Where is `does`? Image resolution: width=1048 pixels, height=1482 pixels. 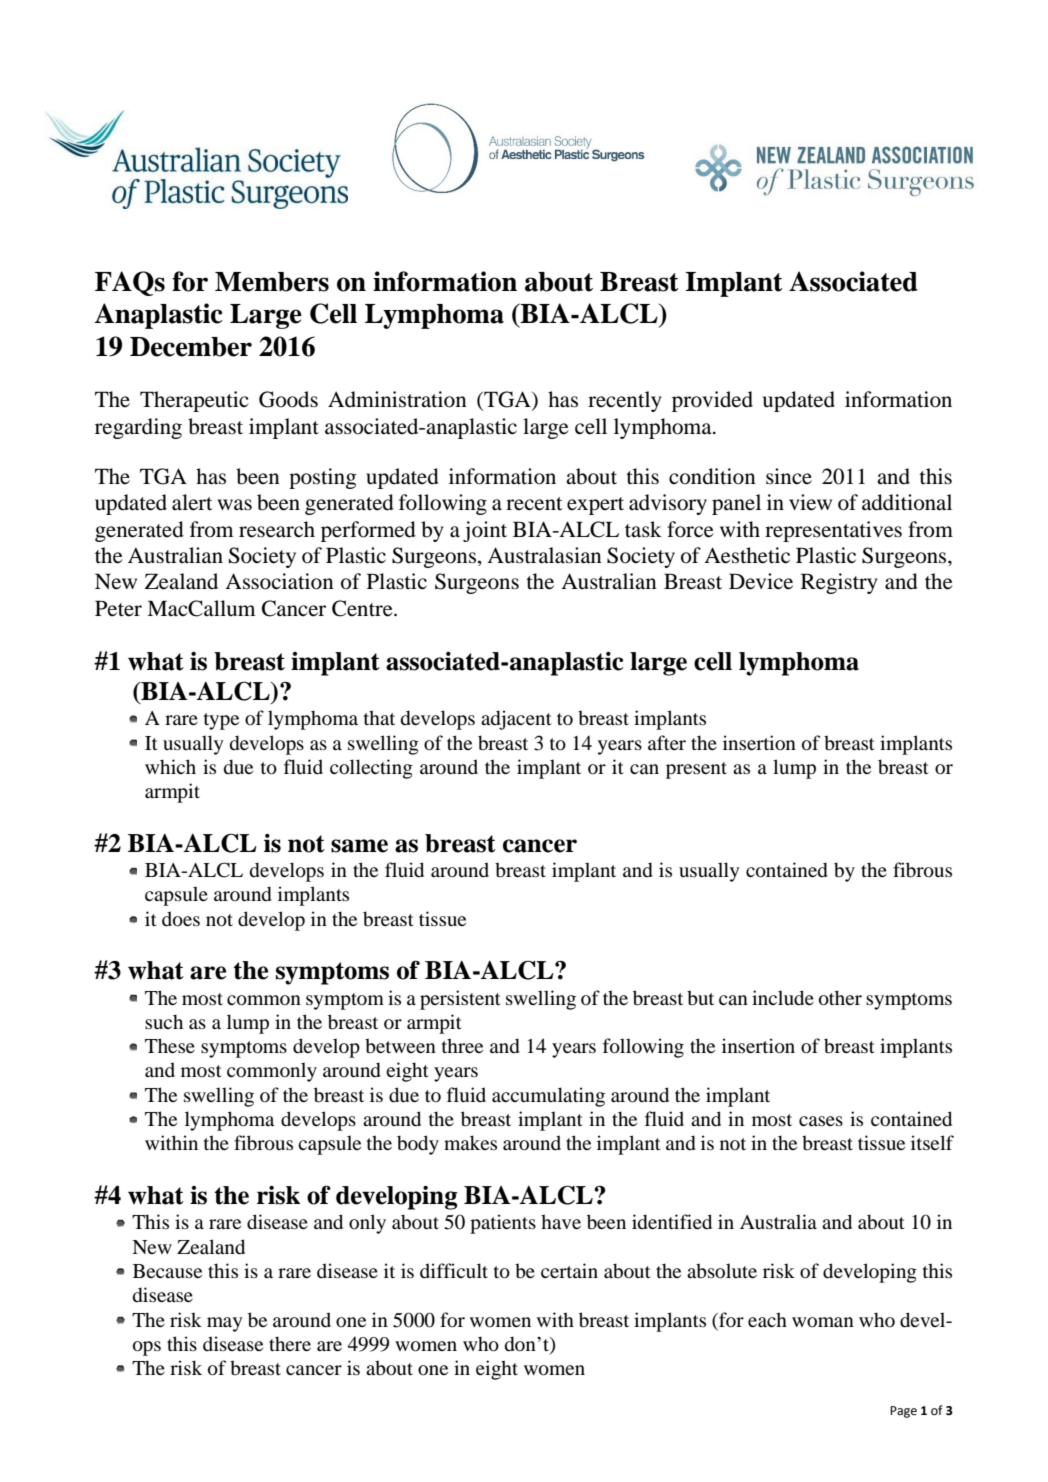
does is located at coordinates (181, 919).
